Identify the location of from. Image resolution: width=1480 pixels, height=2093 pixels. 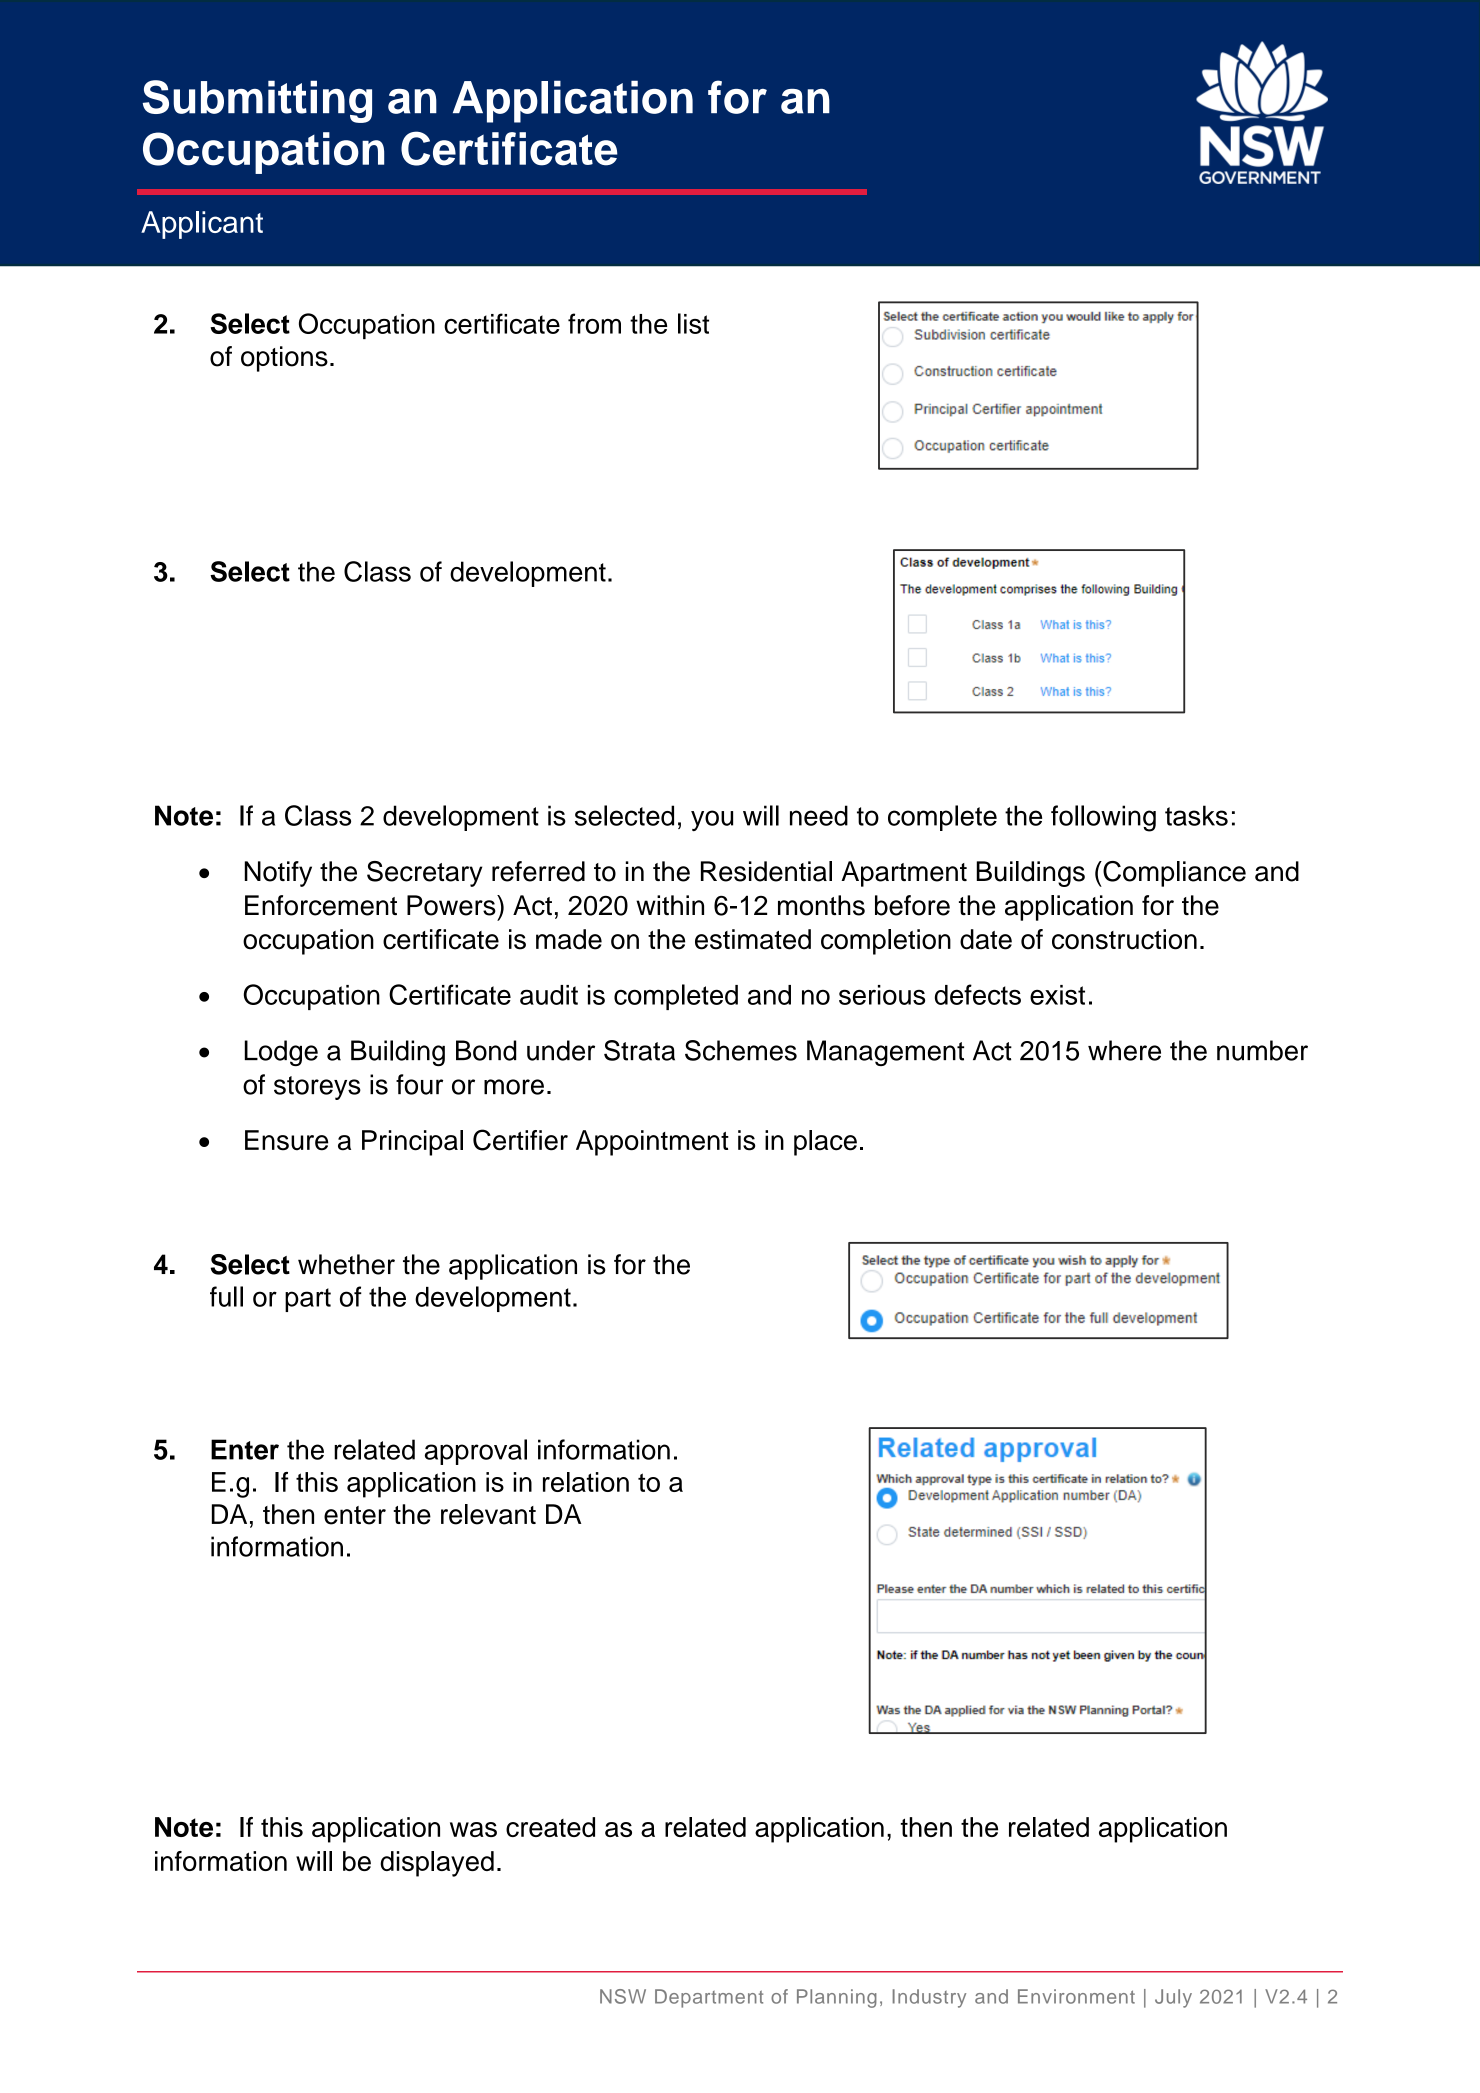
(594, 323).
